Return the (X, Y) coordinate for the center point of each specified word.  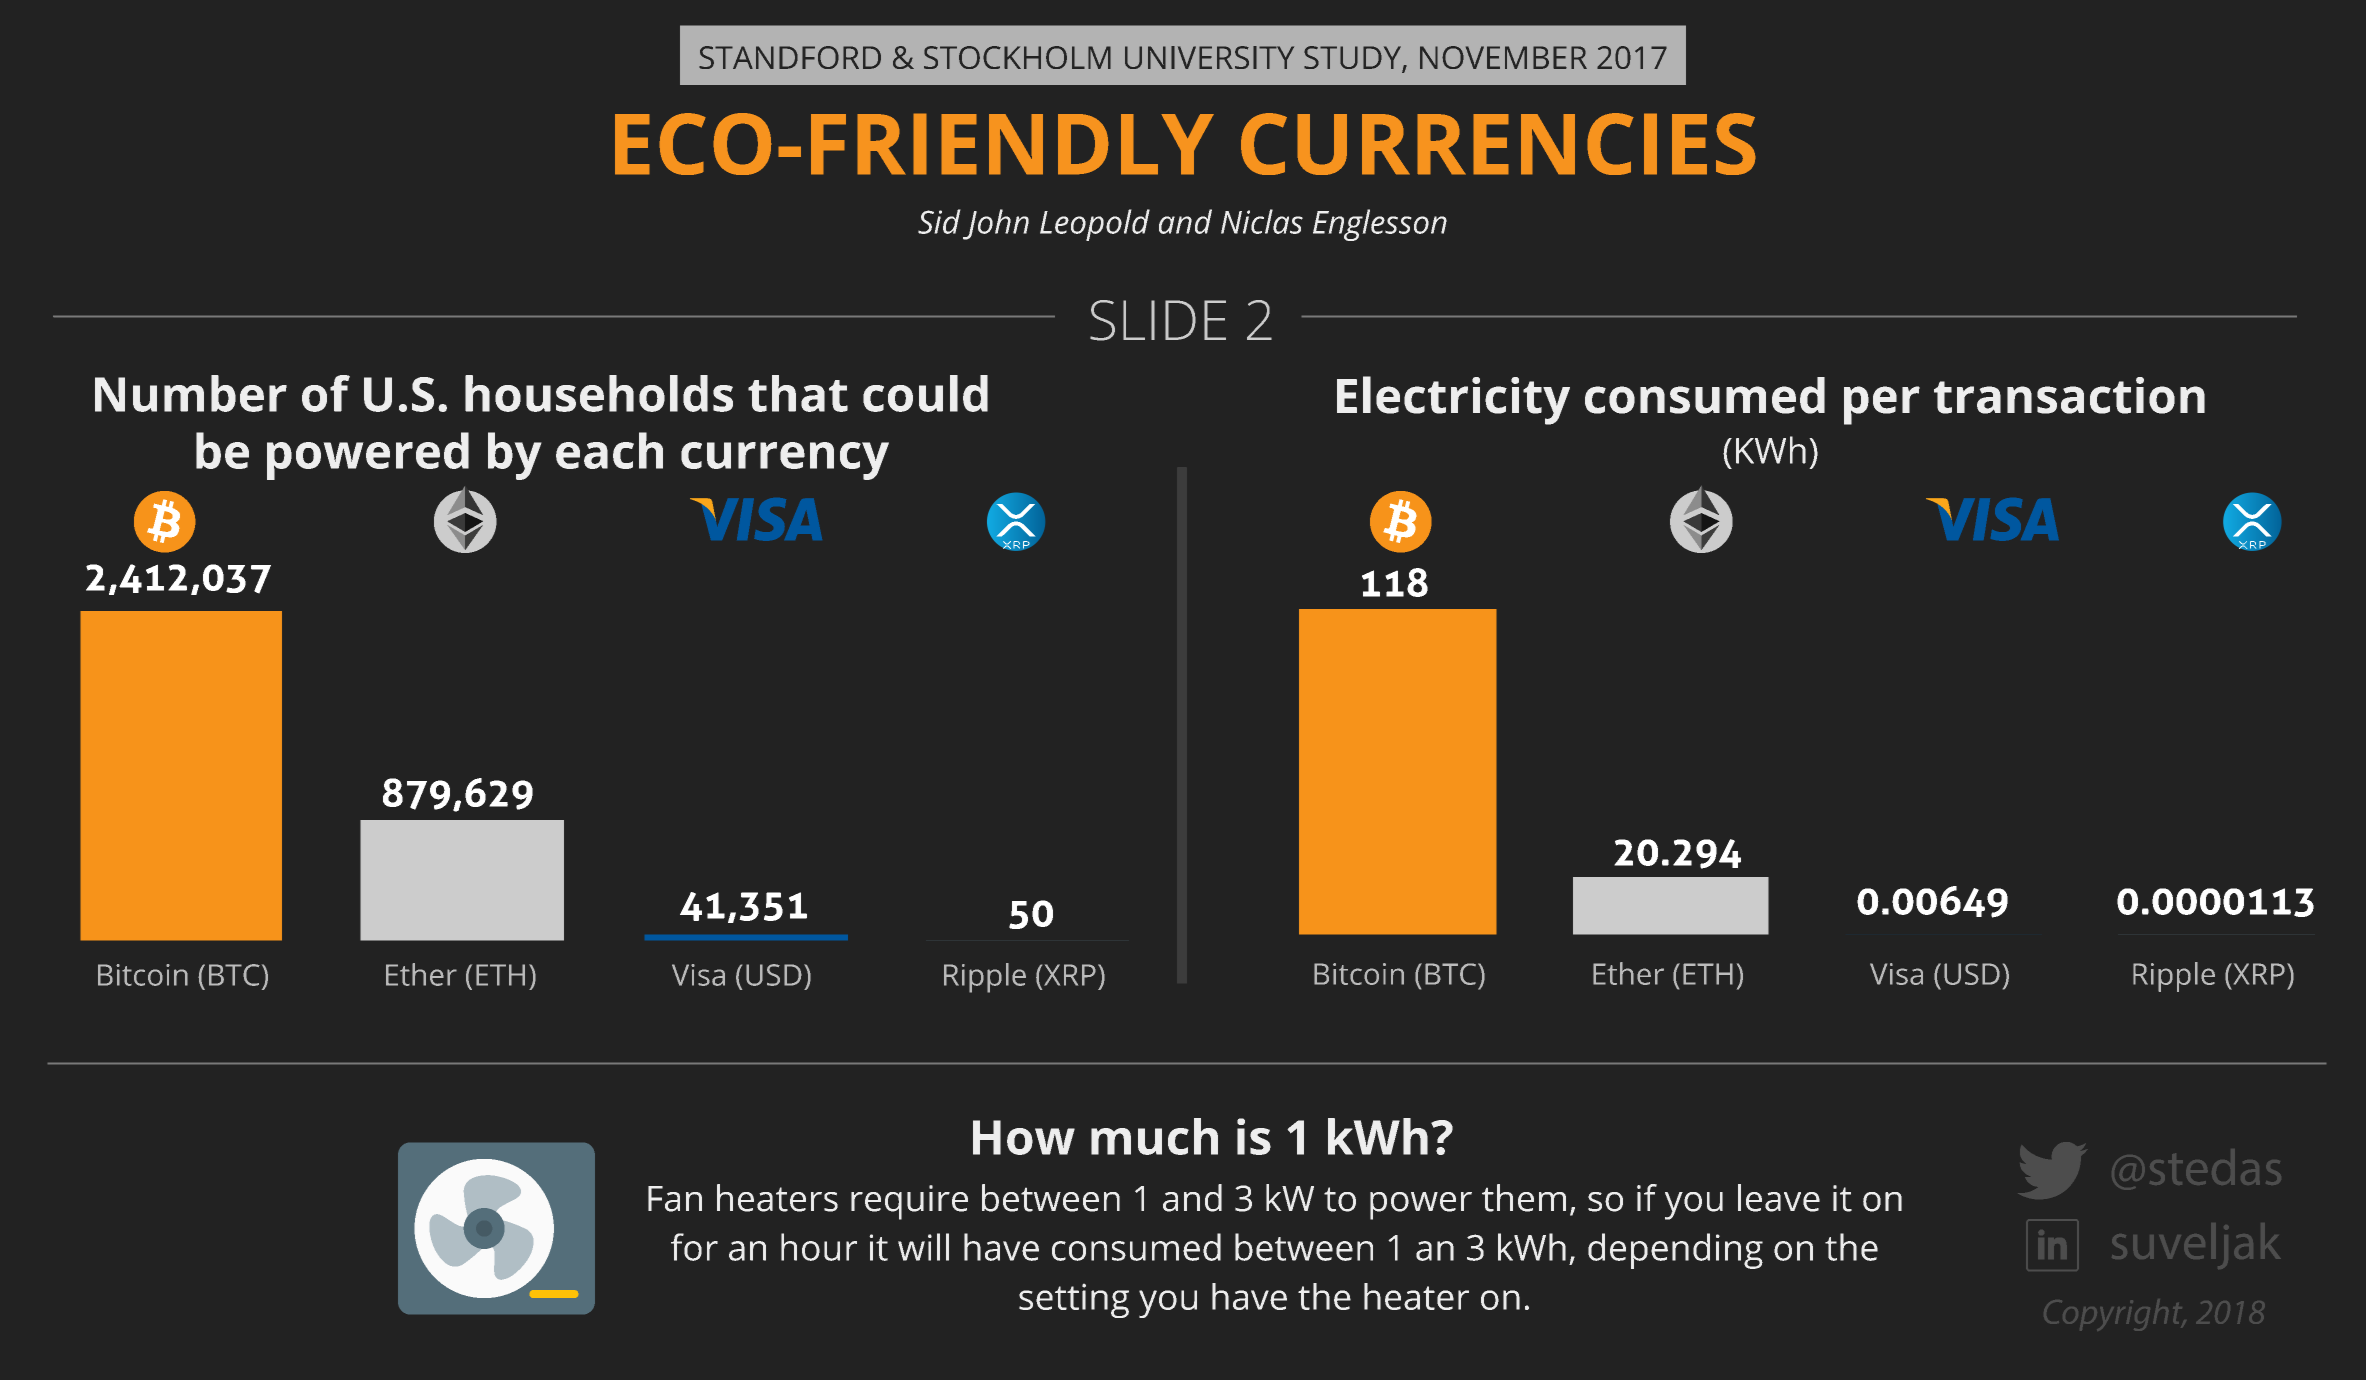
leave (1779, 1198)
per (1882, 405)
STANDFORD (790, 57)
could (925, 393)
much (1154, 1136)
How (1024, 1137)
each (609, 450)
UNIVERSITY (1209, 57)
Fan (675, 1199)
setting (1074, 1300)
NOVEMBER (1503, 57)
